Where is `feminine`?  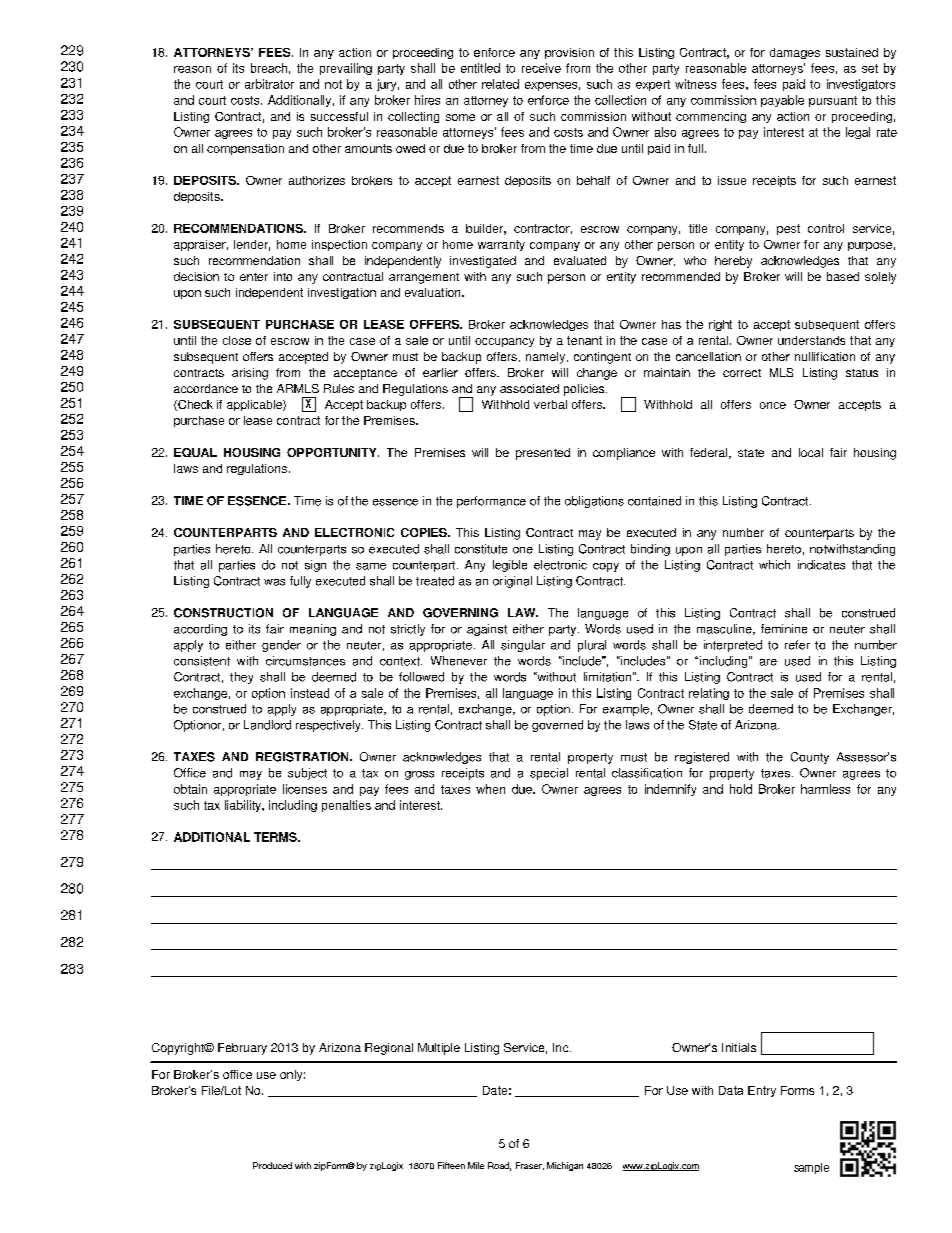
feminine is located at coordinates (784, 629).
